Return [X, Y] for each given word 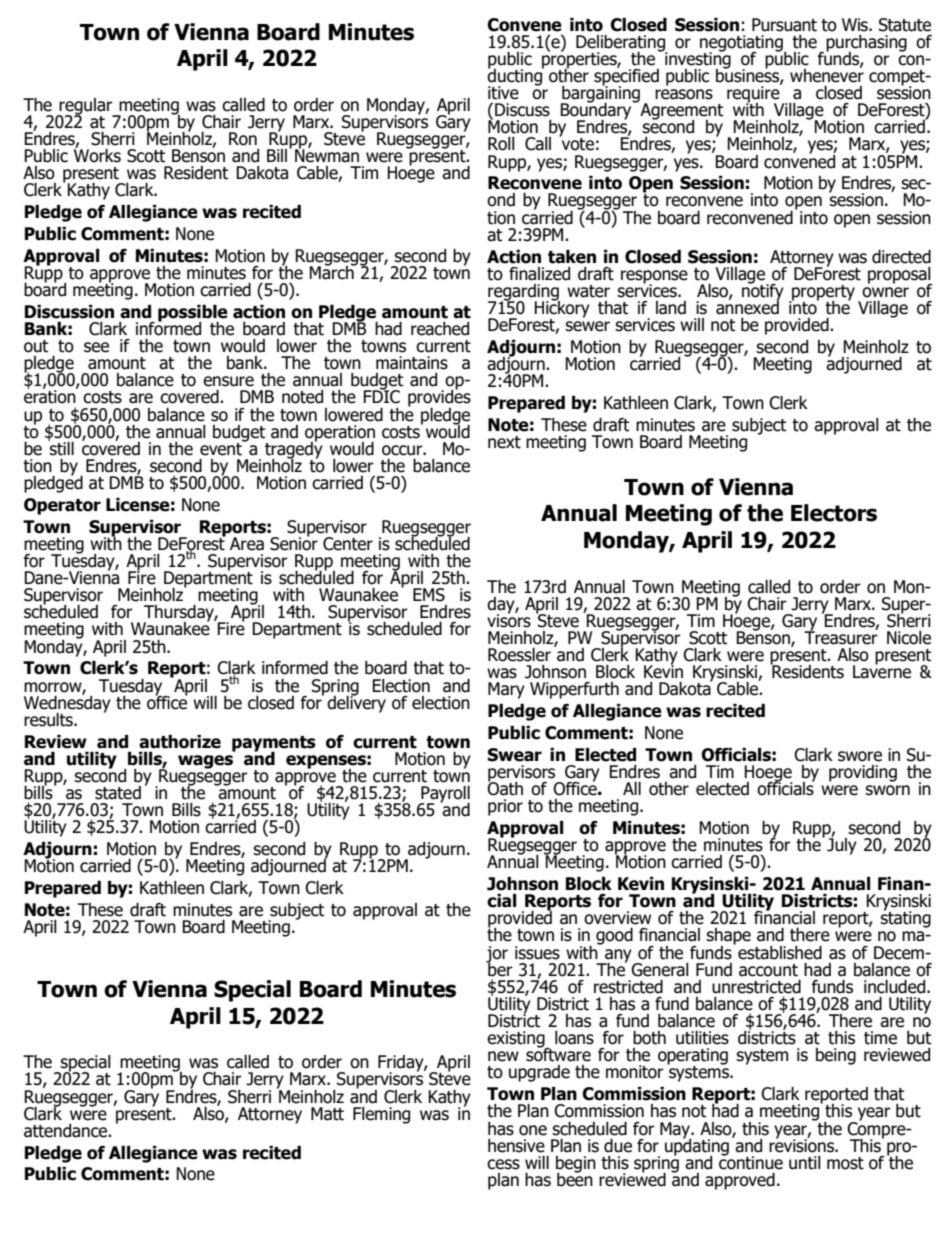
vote [577, 143]
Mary [506, 690]
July [842, 845]
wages [205, 762]
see [96, 347]
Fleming [381, 1115]
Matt [327, 1114]
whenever [827, 74]
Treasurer [841, 637]
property [822, 294]
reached [440, 329]
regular [86, 107]
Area [247, 544]
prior [505, 807]
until [805, 1163]
